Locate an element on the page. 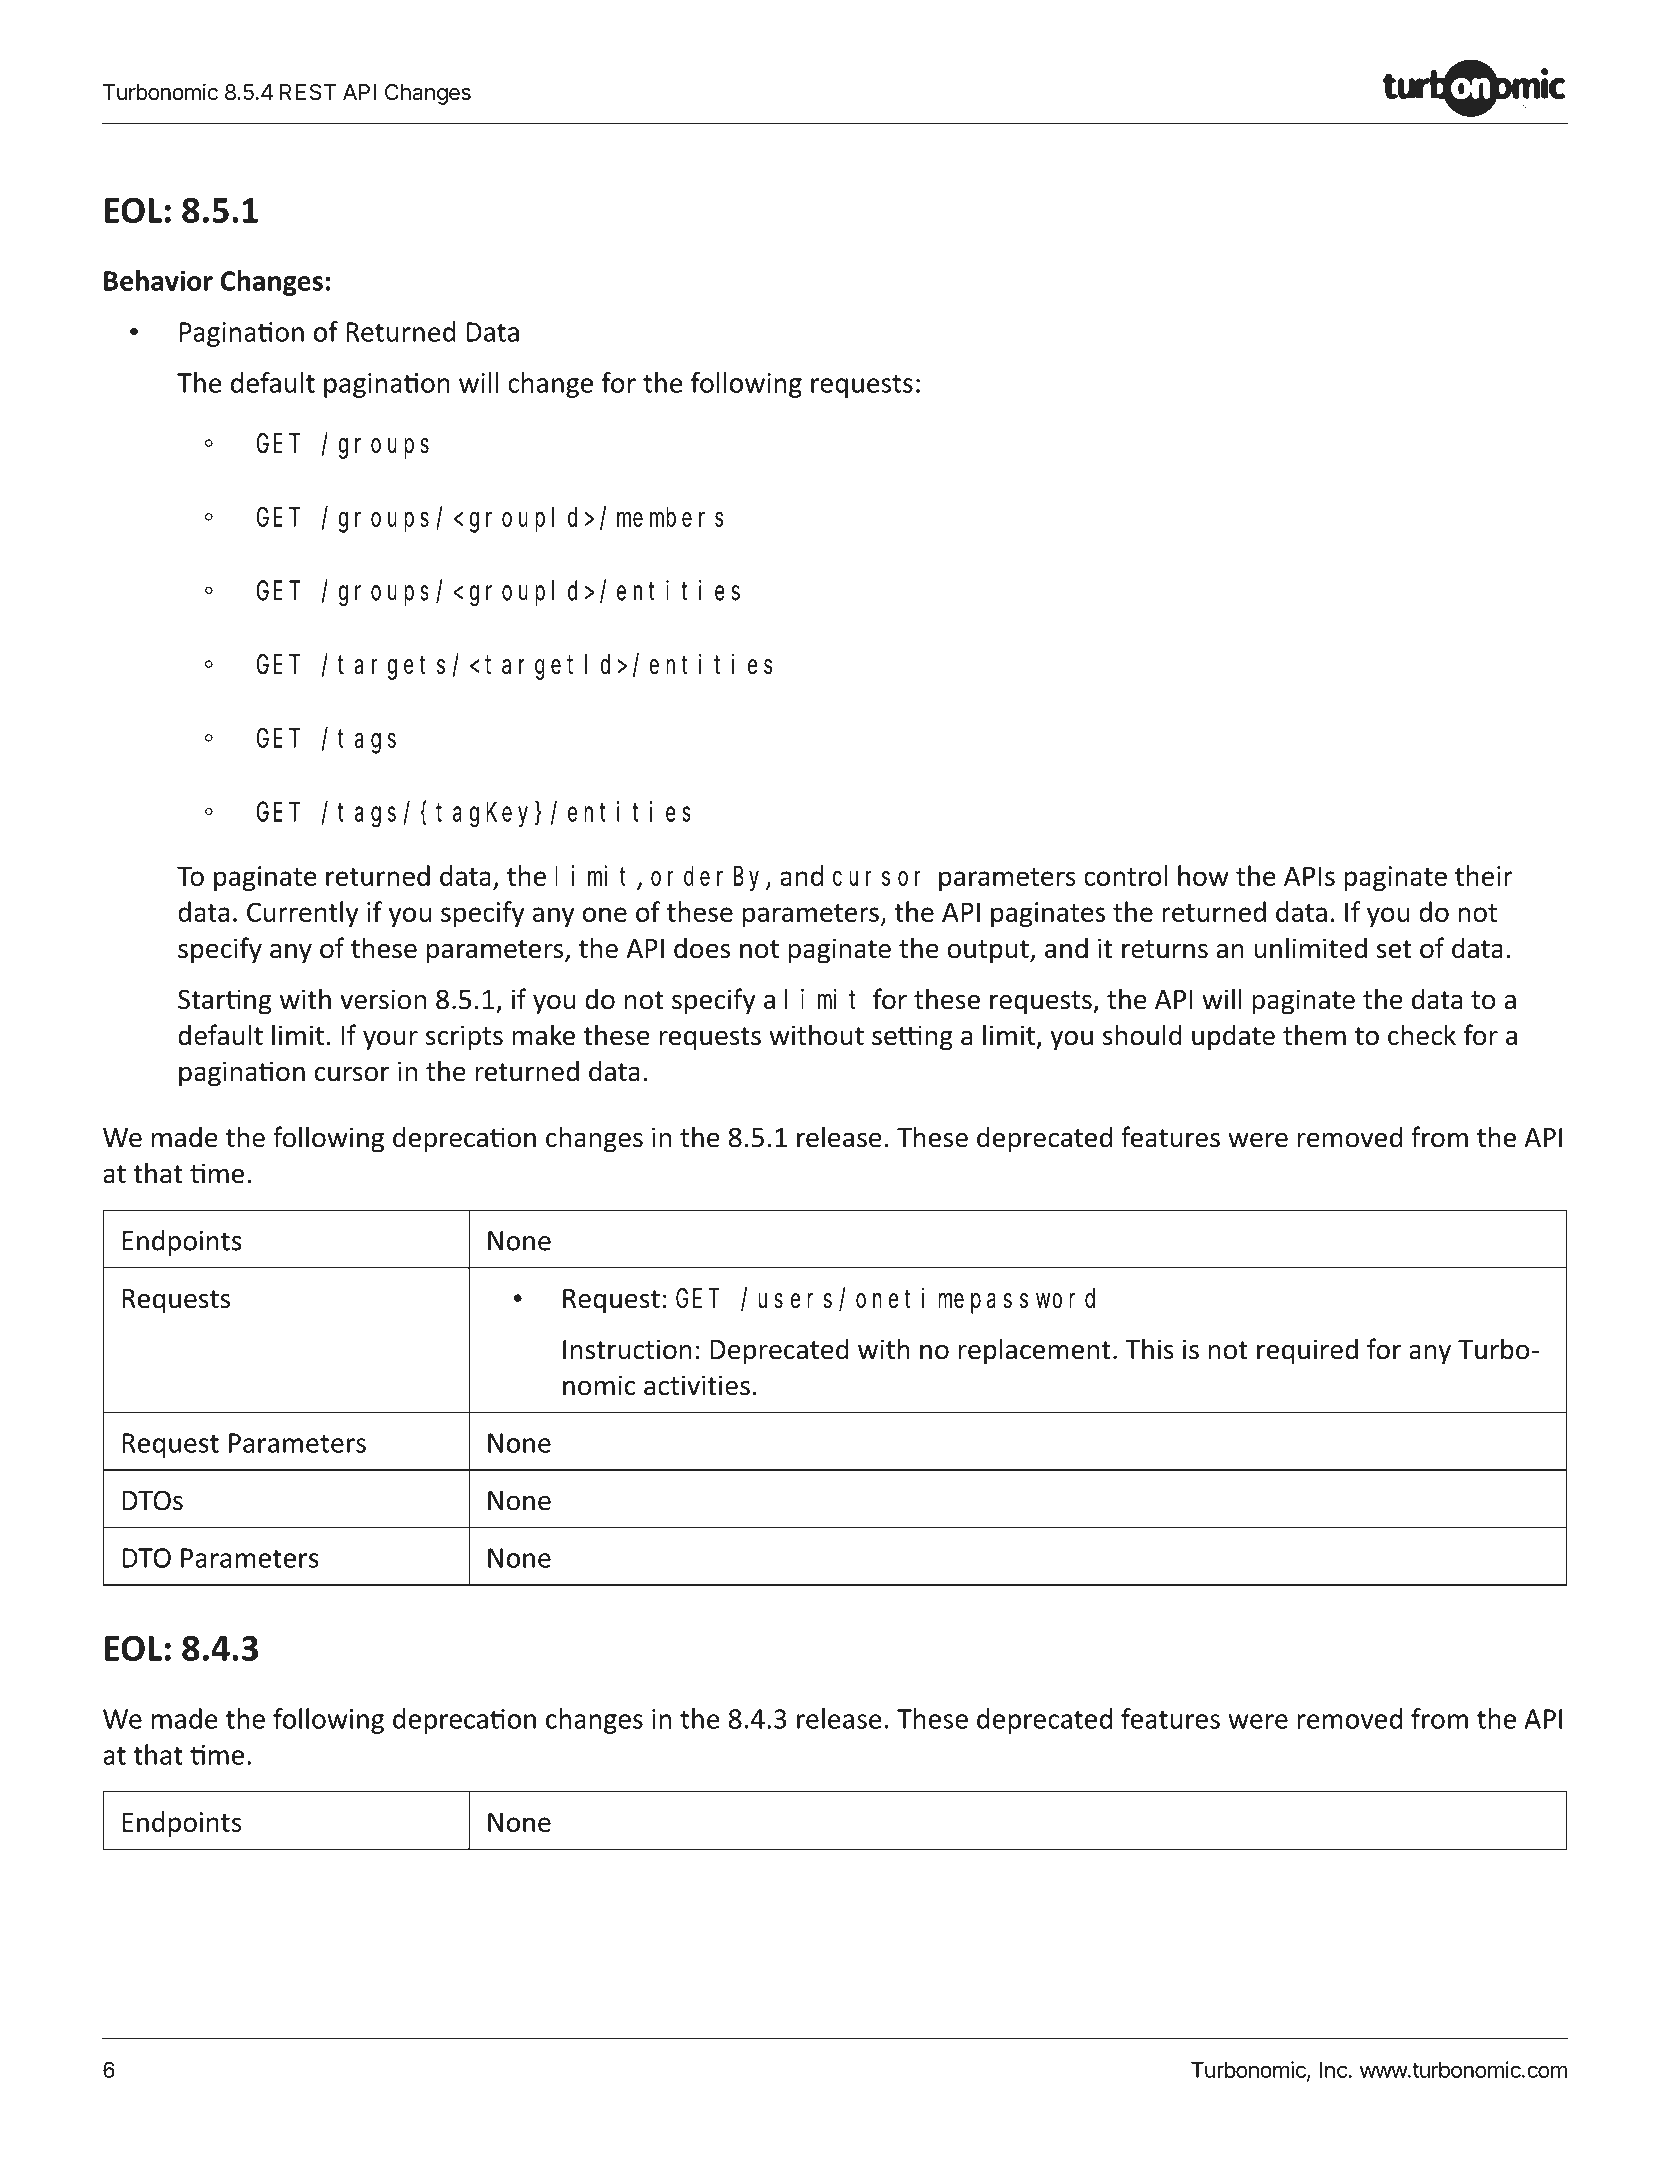 This image has width=1670, height=2162. Inc is located at coordinates (1334, 2070).
